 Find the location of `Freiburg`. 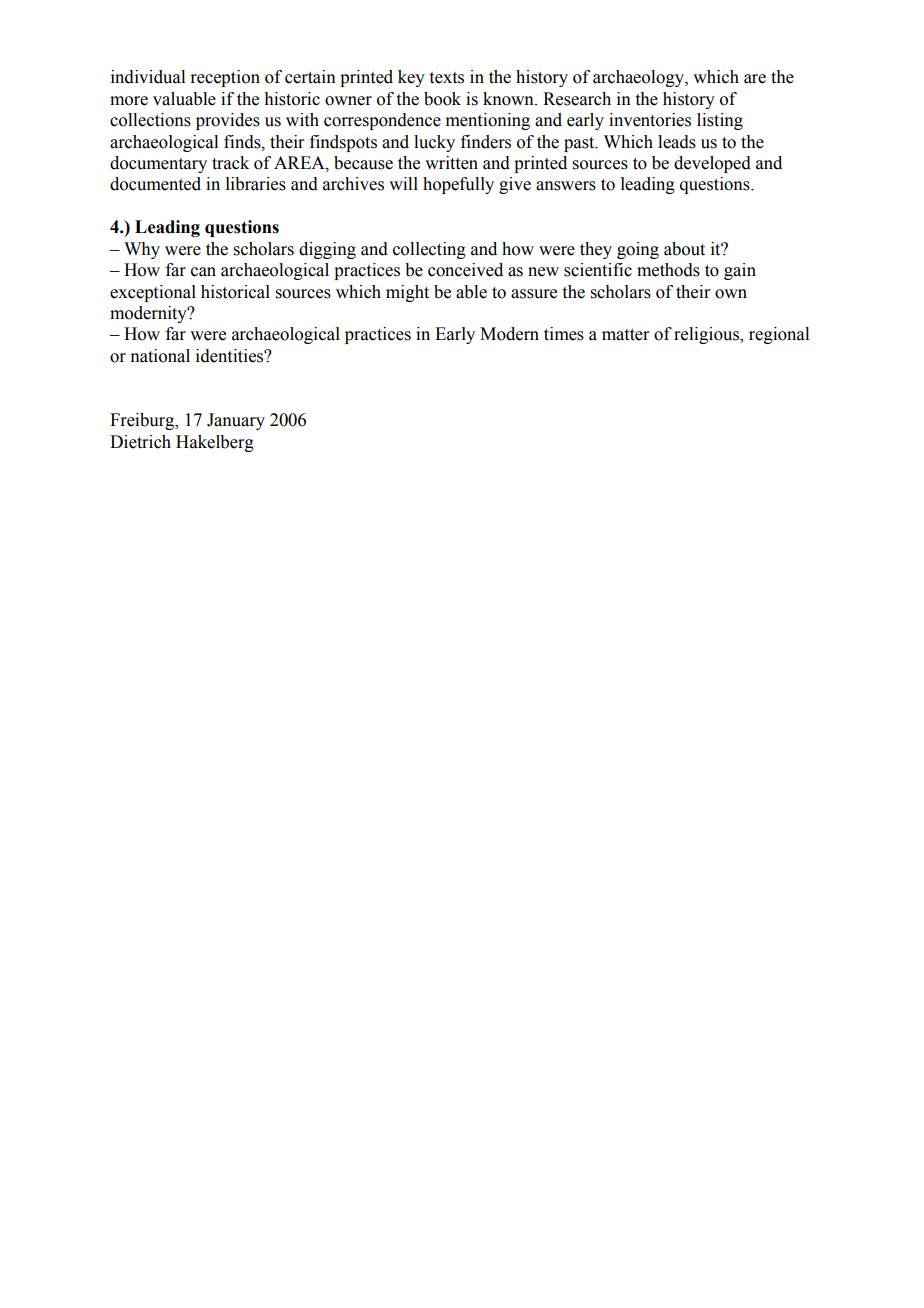

Freiburg is located at coordinates (143, 421).
